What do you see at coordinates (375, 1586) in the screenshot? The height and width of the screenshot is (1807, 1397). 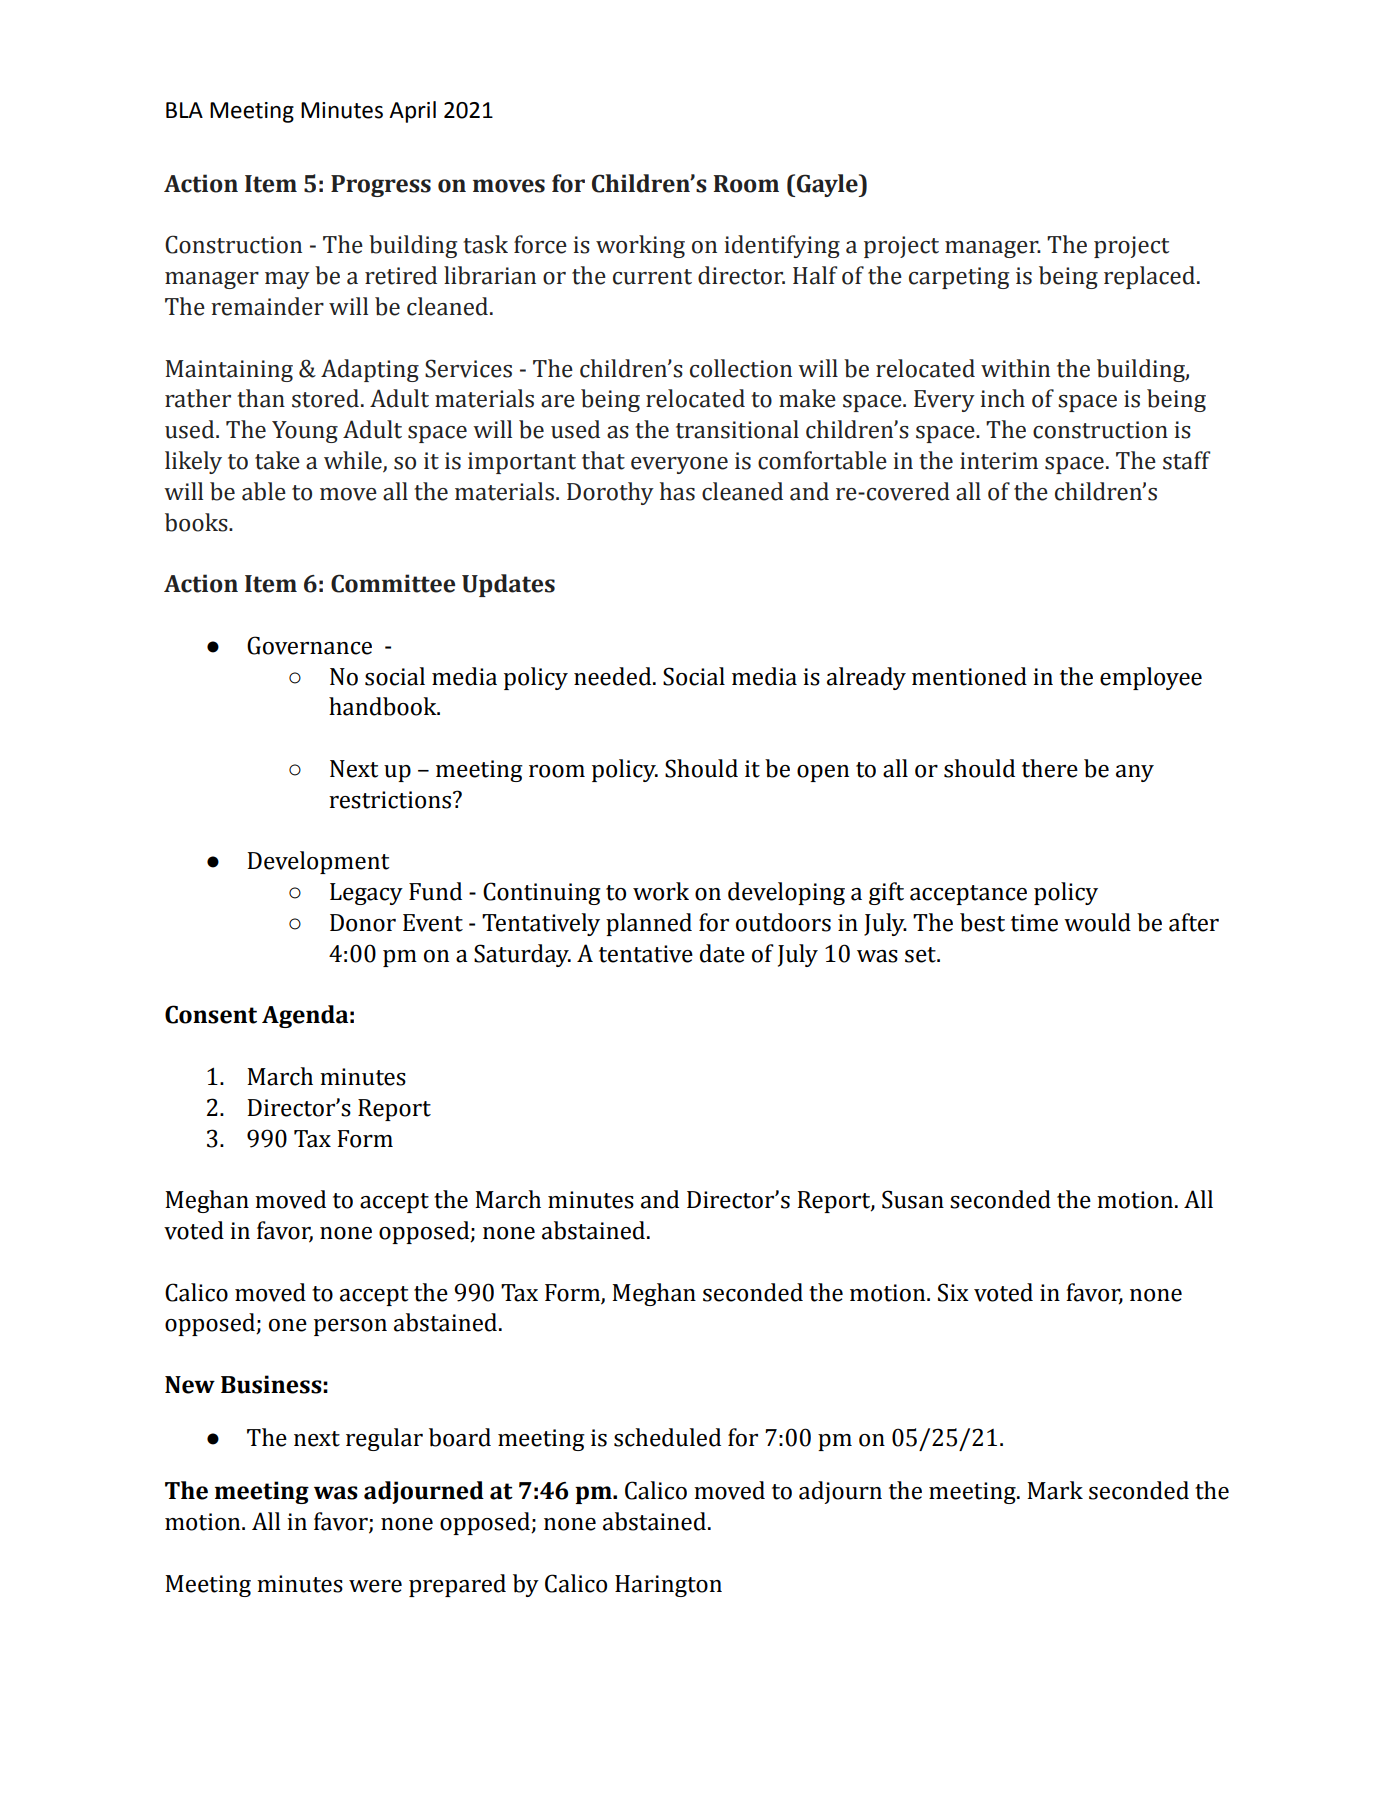 I see `were` at bounding box center [375, 1586].
